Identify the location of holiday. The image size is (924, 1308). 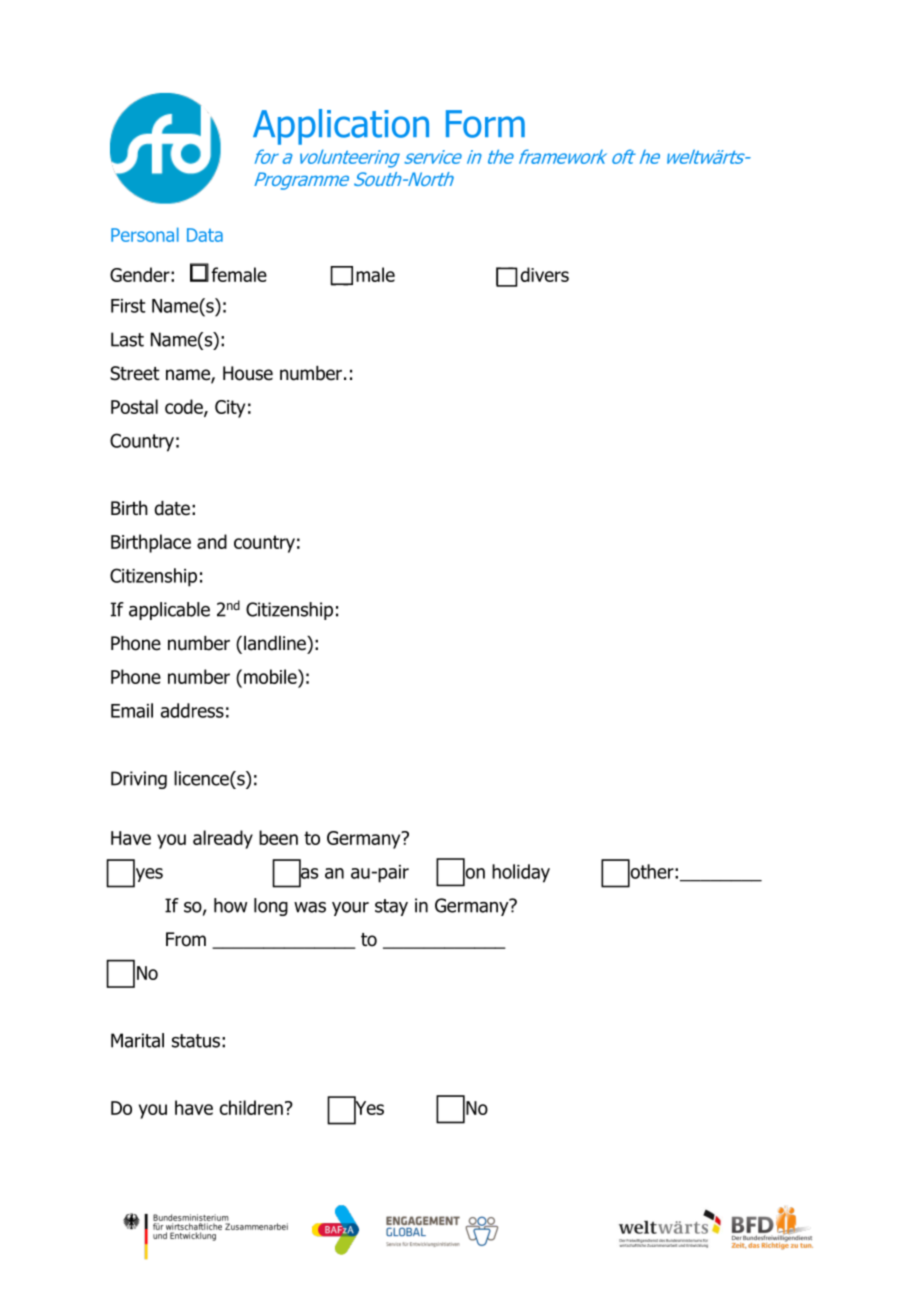
(521, 873).
